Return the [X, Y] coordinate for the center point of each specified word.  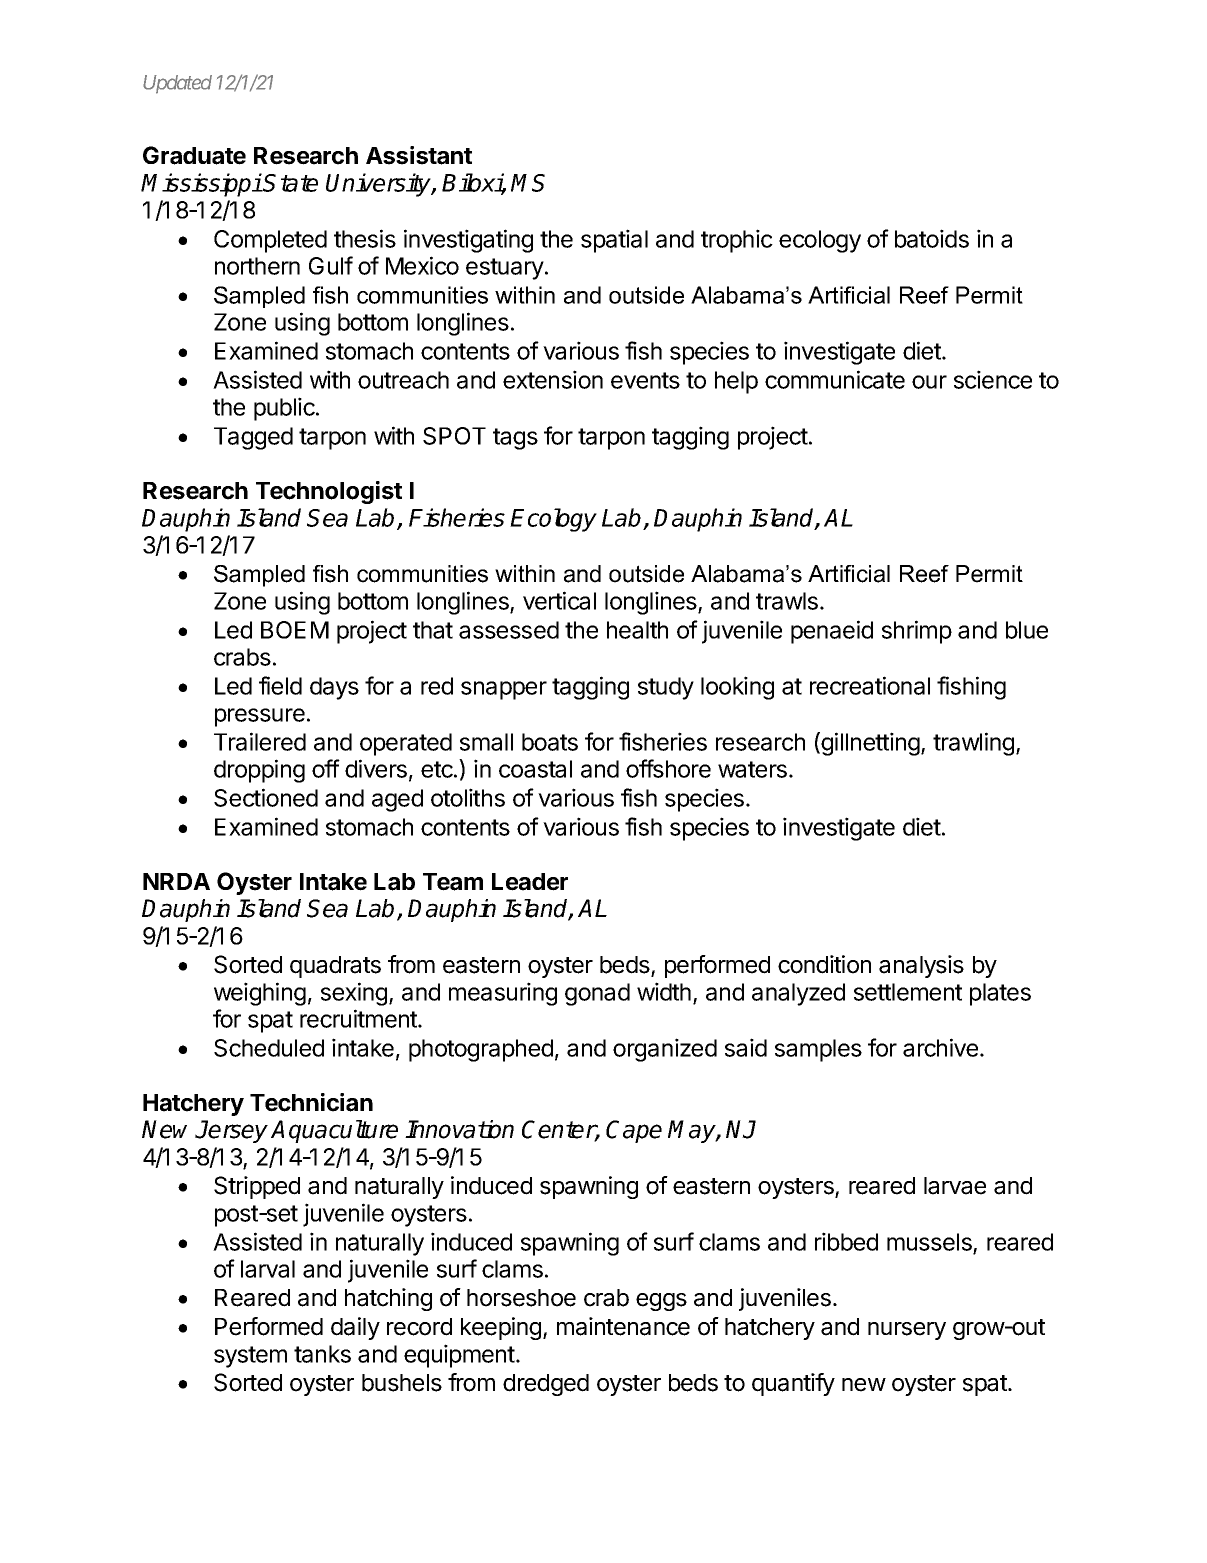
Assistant [419, 155]
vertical [559, 600]
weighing [260, 994]
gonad [597, 994]
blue [1027, 630]
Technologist [329, 492]
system [250, 1357]
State [290, 183]
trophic [737, 241]
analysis [921, 966]
